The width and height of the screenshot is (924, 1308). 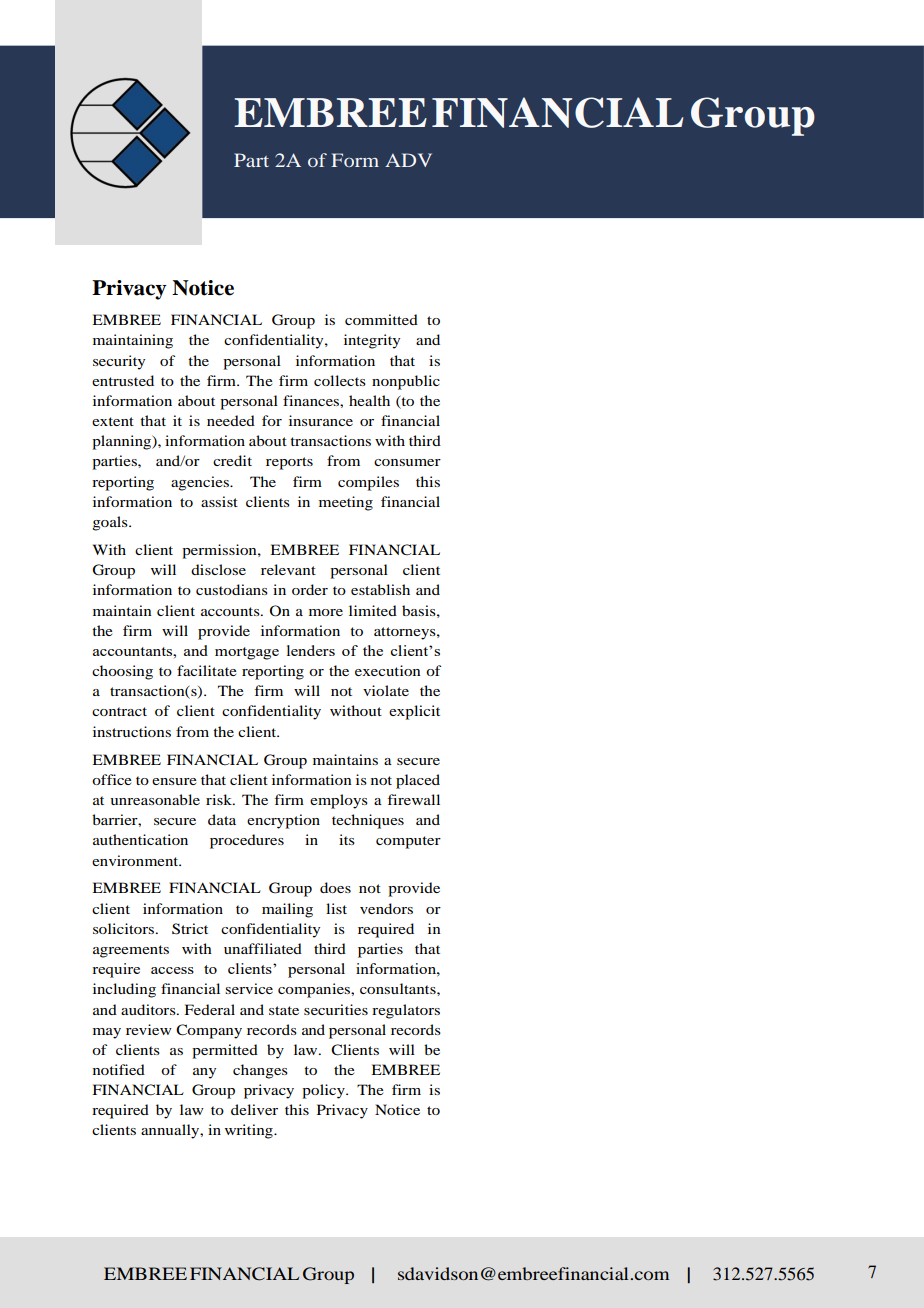 What do you see at coordinates (119, 1069) in the screenshot?
I see `notified` at bounding box center [119, 1069].
